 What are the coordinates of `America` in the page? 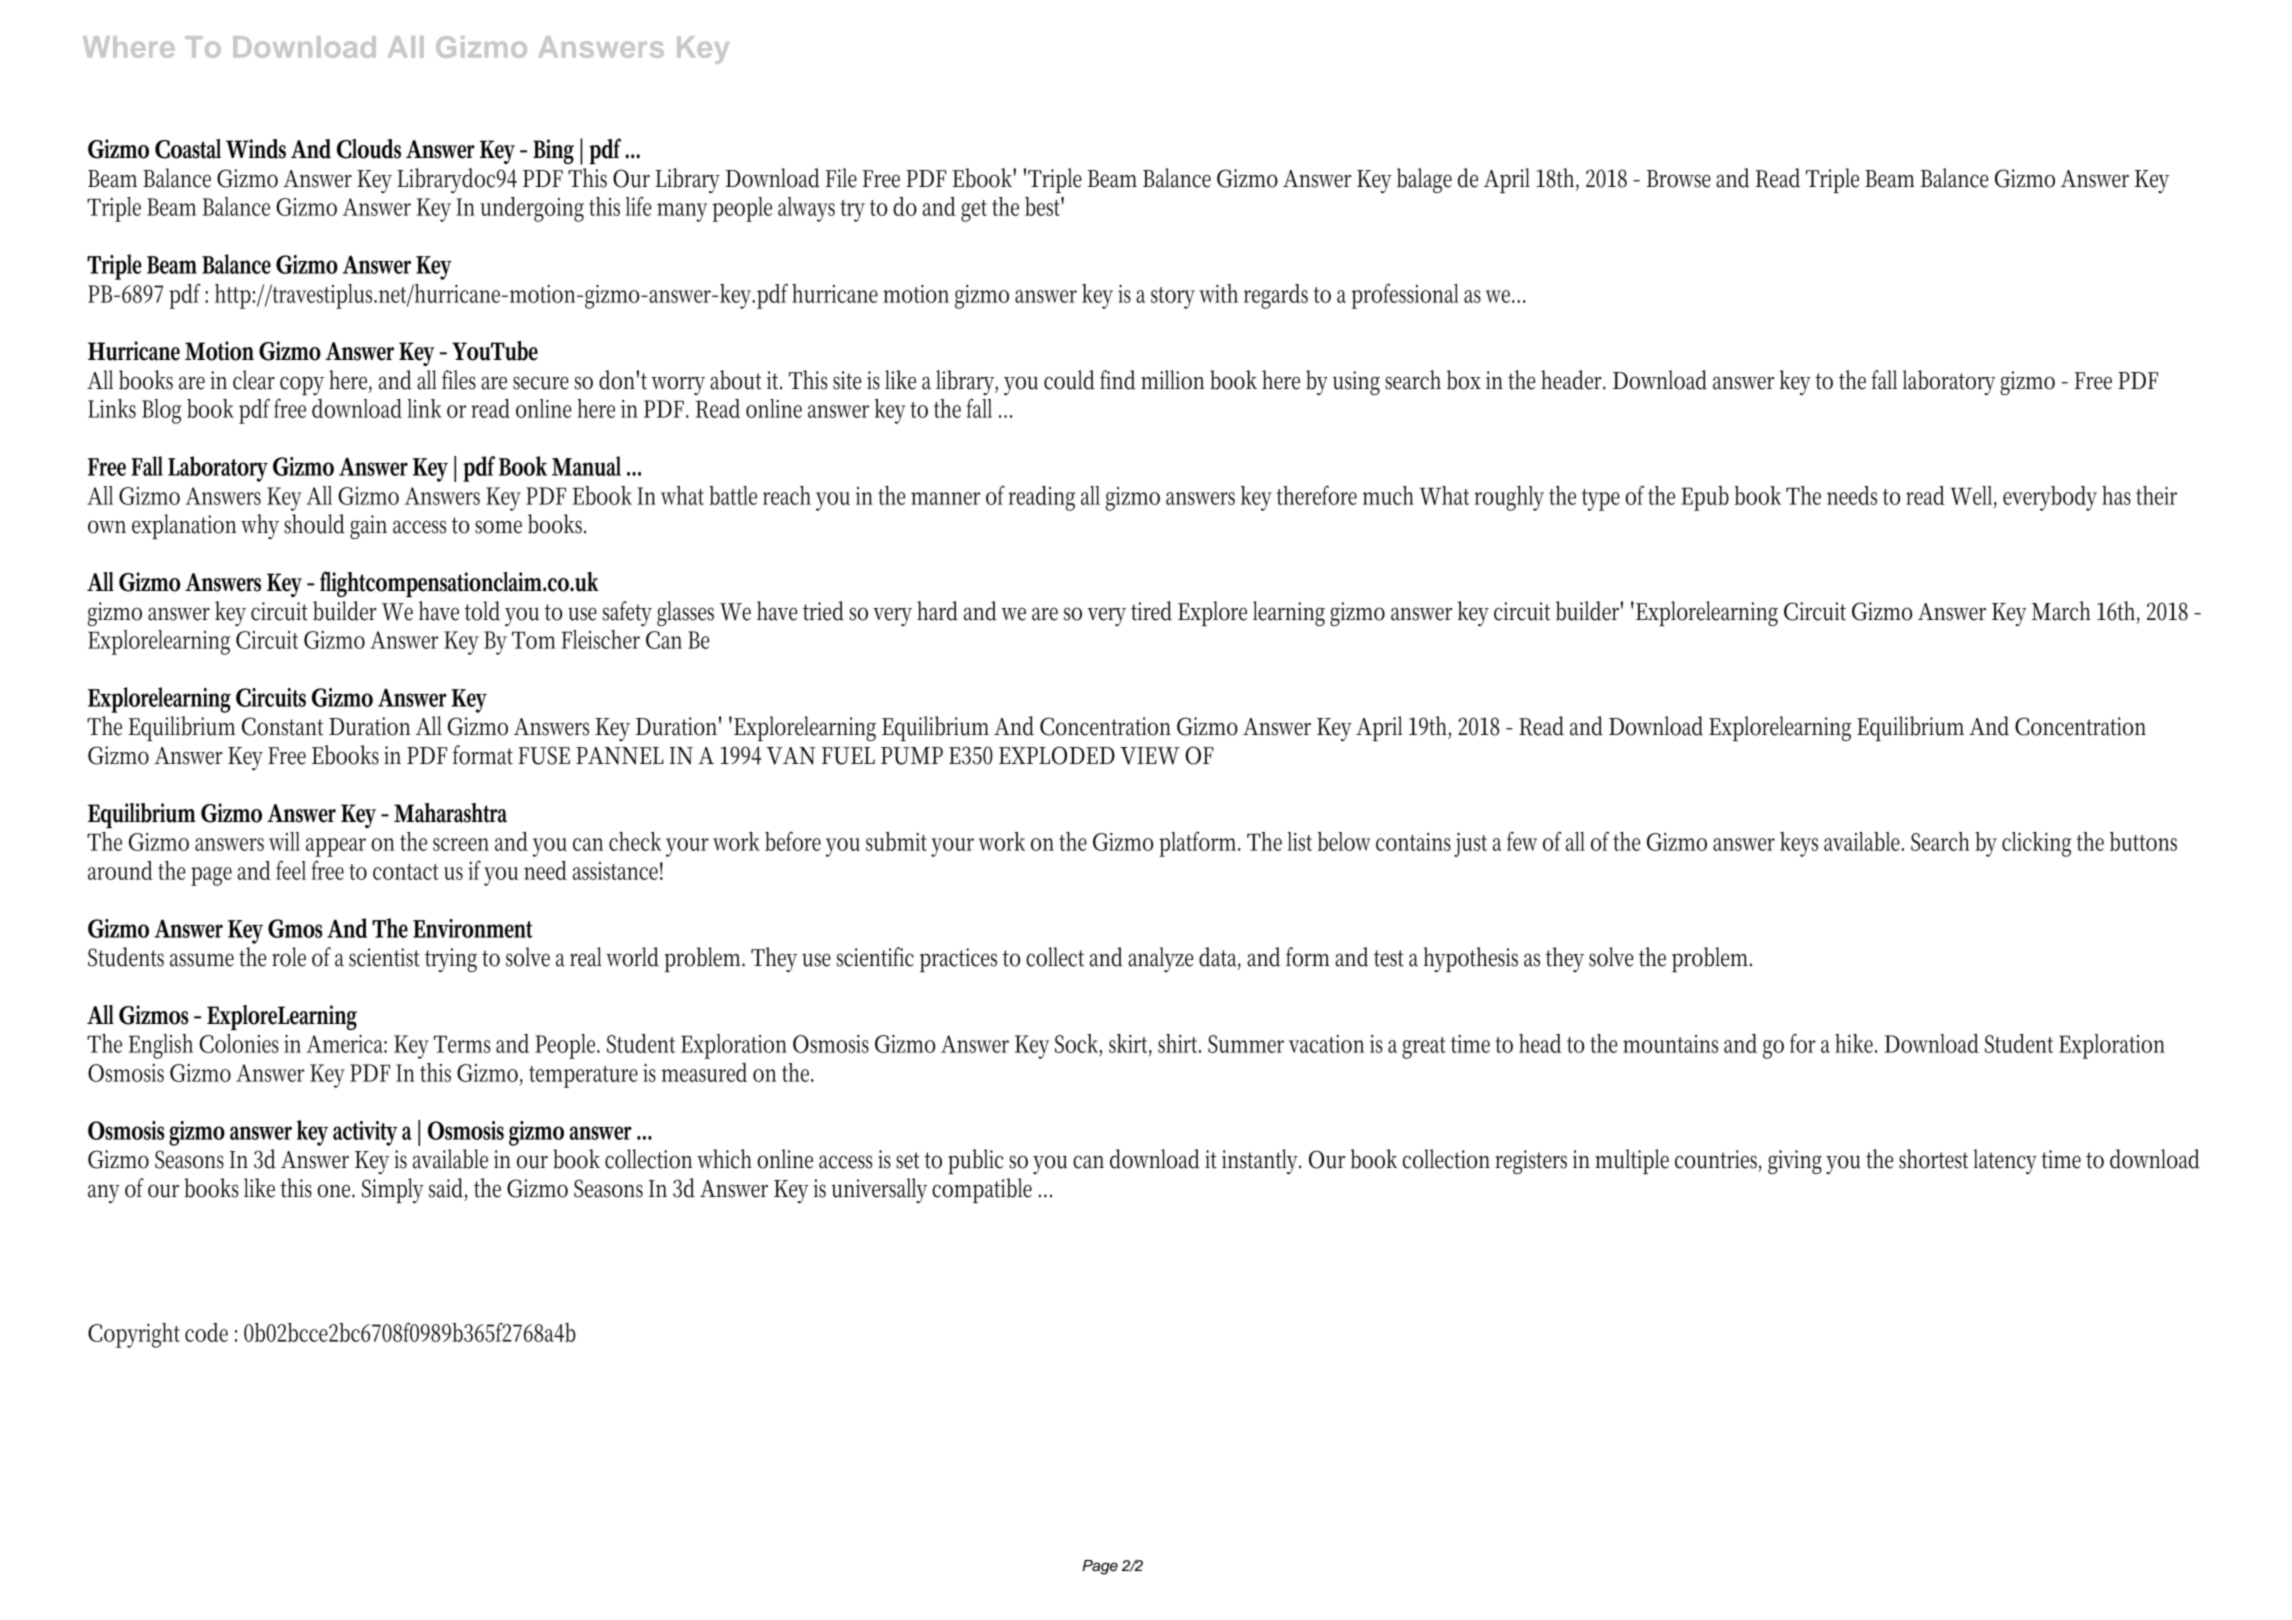 It's located at (346, 1044).
